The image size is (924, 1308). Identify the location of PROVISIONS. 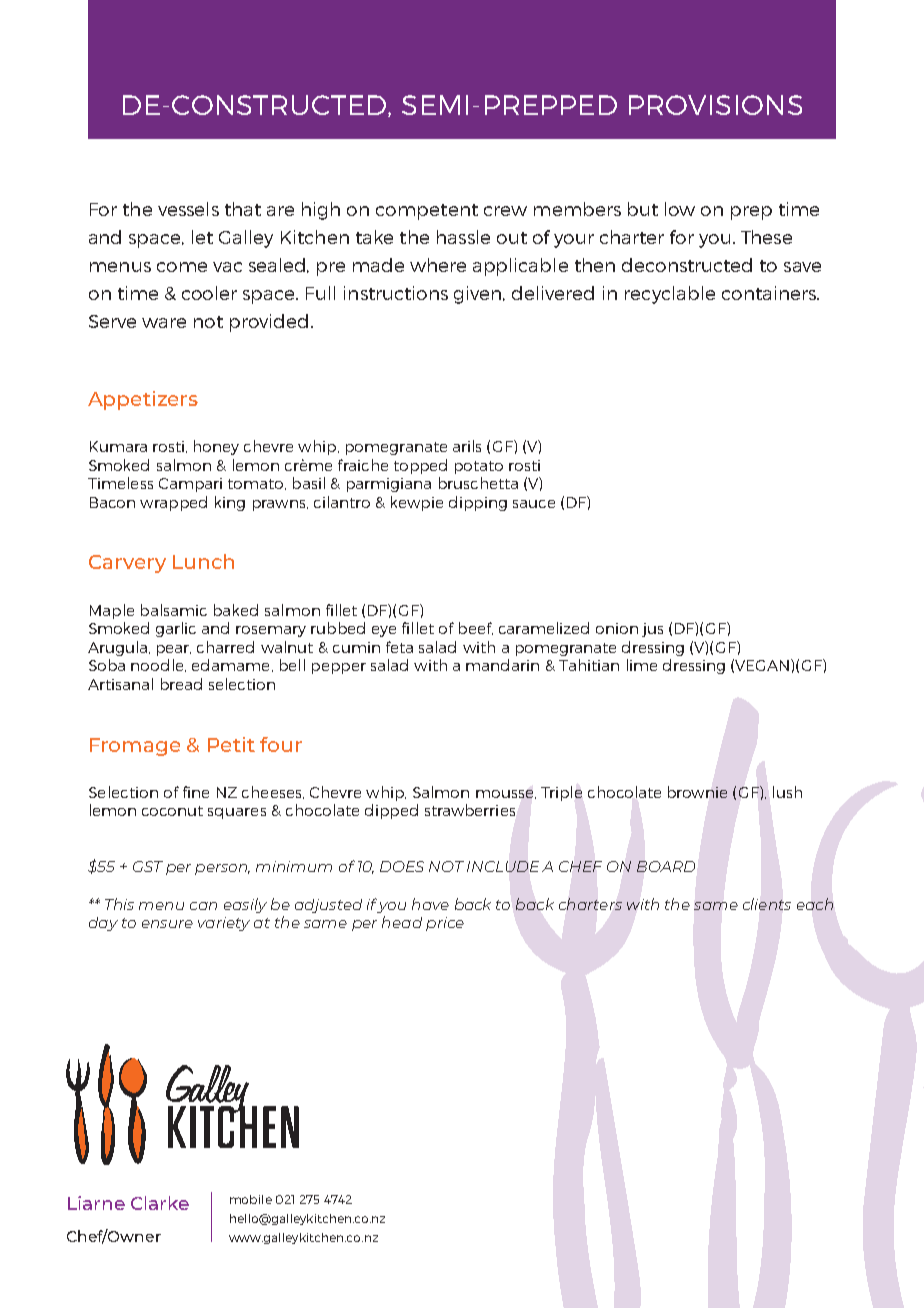
(715, 105).
